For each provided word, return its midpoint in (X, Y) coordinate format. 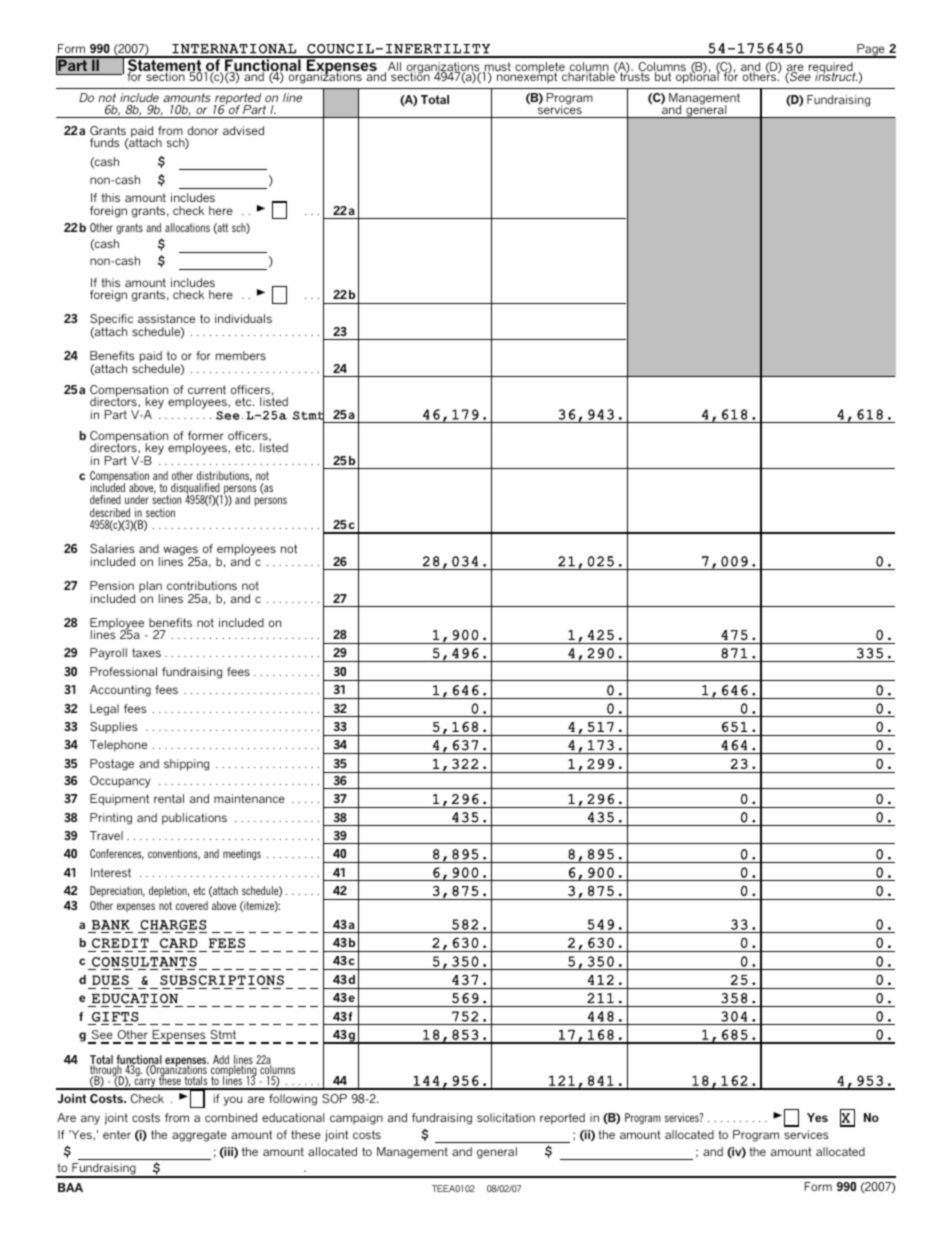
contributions (202, 585)
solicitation (506, 1117)
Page (871, 51)
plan (151, 588)
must (496, 68)
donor (203, 130)
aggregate (199, 1136)
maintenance (249, 798)
